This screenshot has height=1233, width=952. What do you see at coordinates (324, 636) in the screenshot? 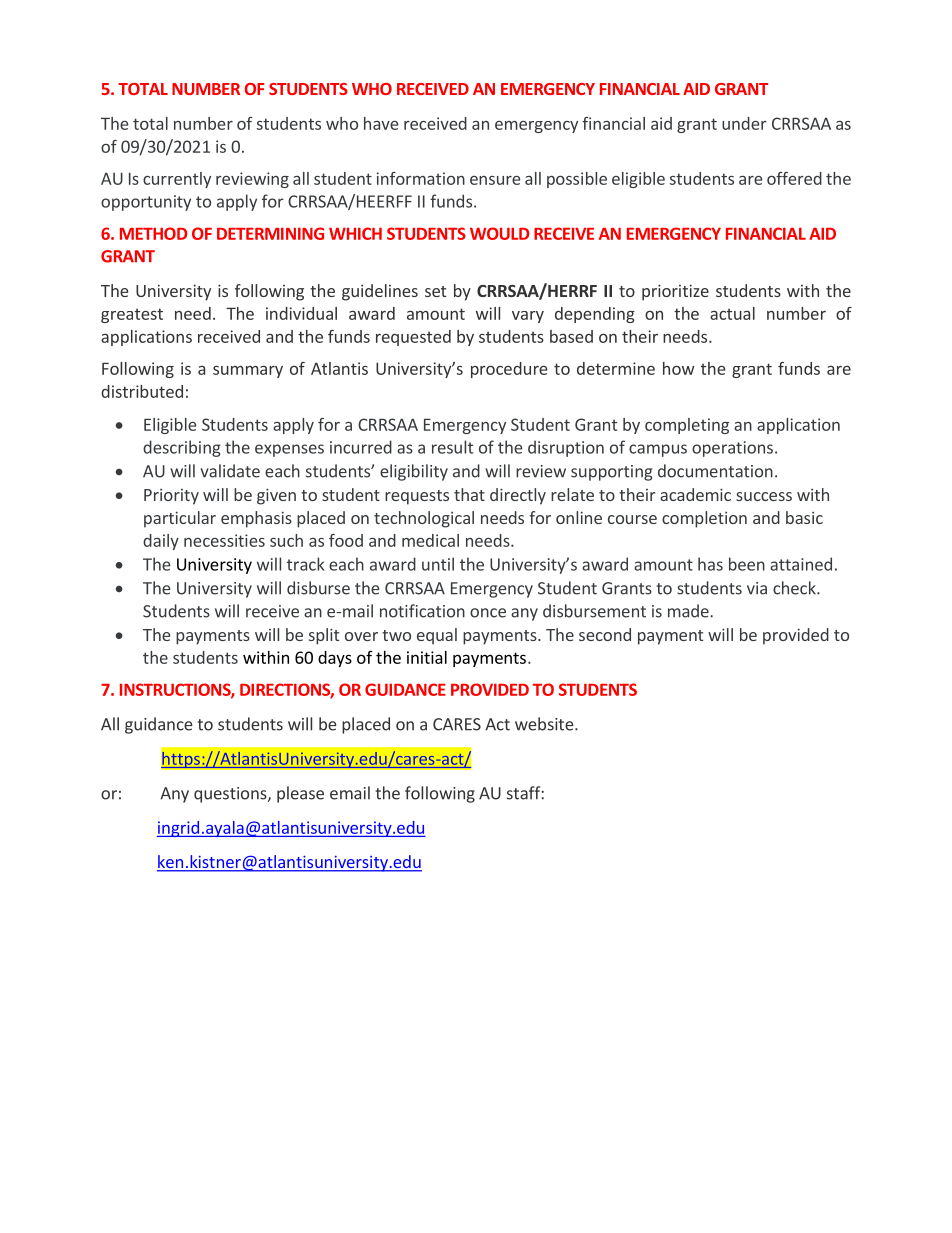
I see `split` at bounding box center [324, 636].
